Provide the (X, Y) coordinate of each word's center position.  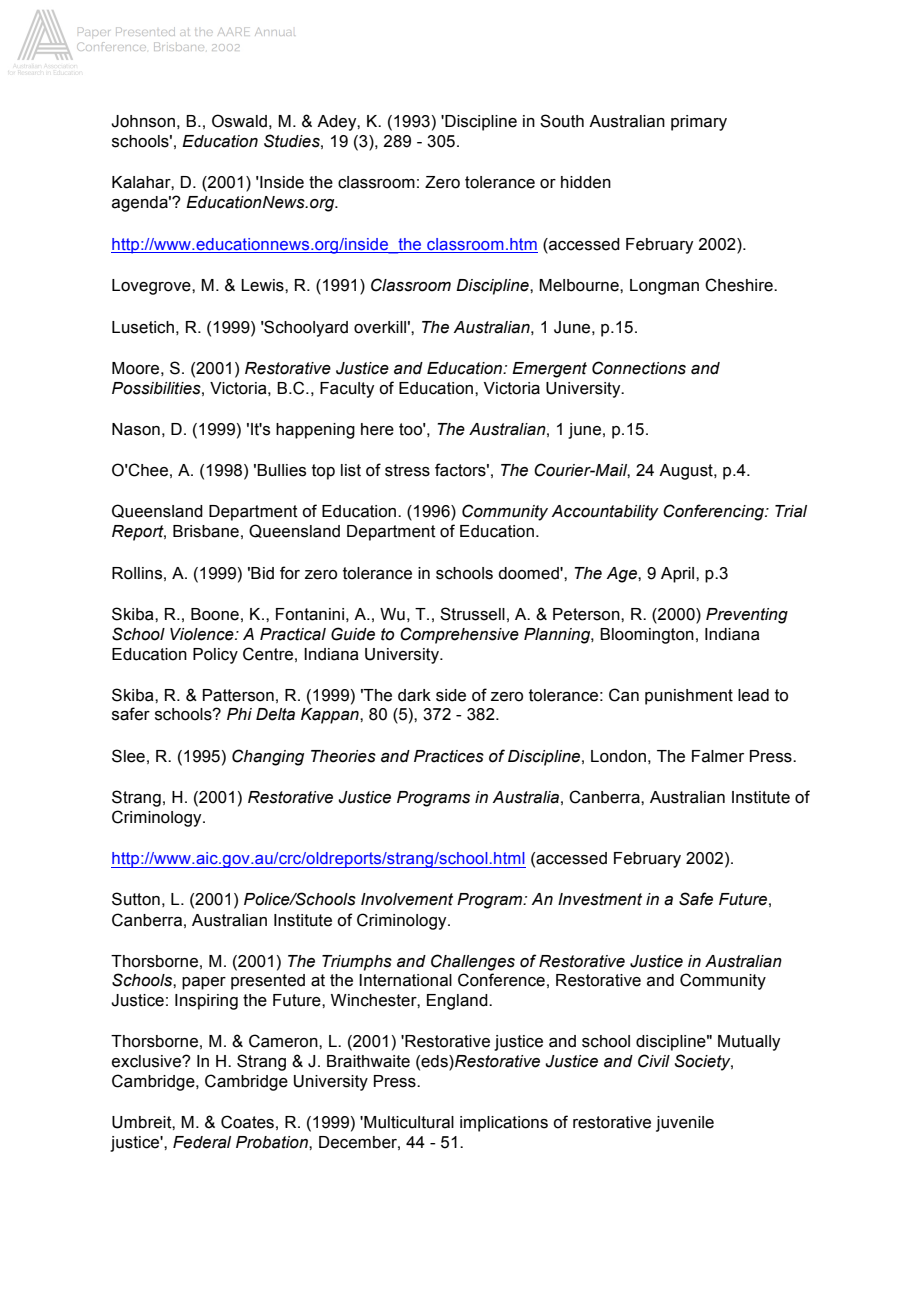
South (562, 121)
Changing (268, 757)
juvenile (685, 1124)
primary (699, 123)
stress (407, 470)
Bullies (281, 470)
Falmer (718, 756)
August (687, 472)
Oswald (239, 121)
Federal (202, 1142)
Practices (449, 756)
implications (504, 1124)
